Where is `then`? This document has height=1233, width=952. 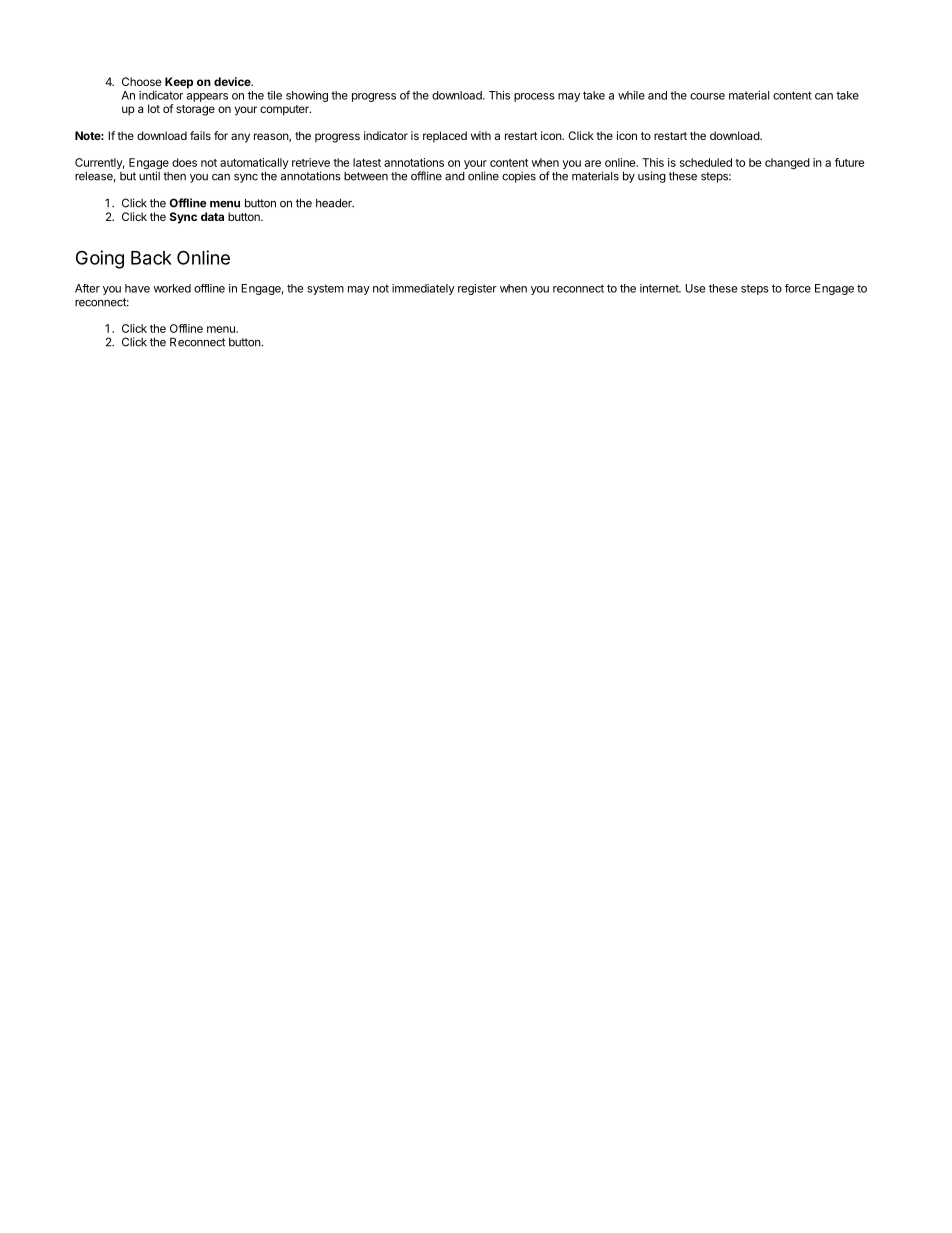
then is located at coordinates (174, 176).
